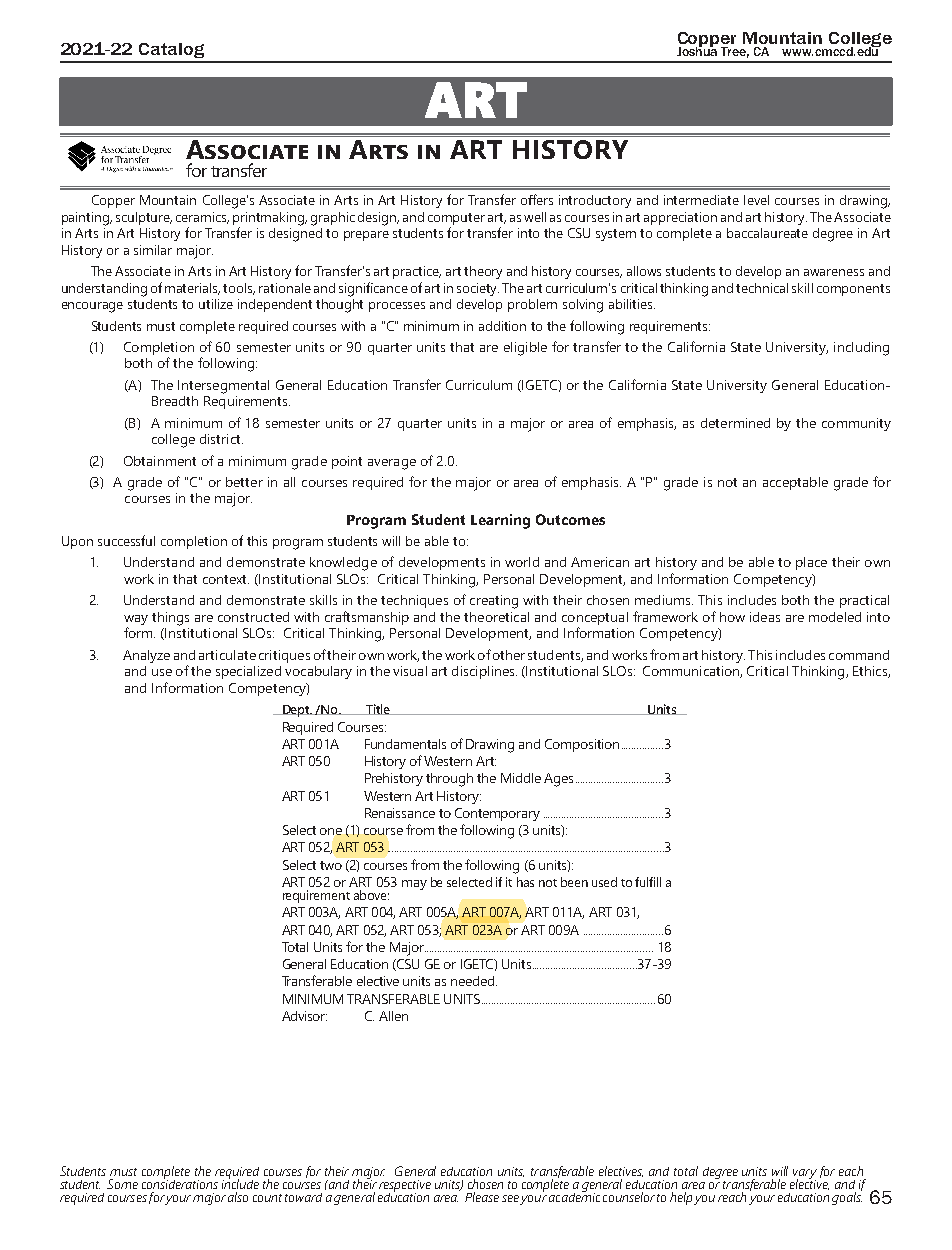  What do you see at coordinates (331, 865) in the screenshot?
I see `two` at bounding box center [331, 865].
